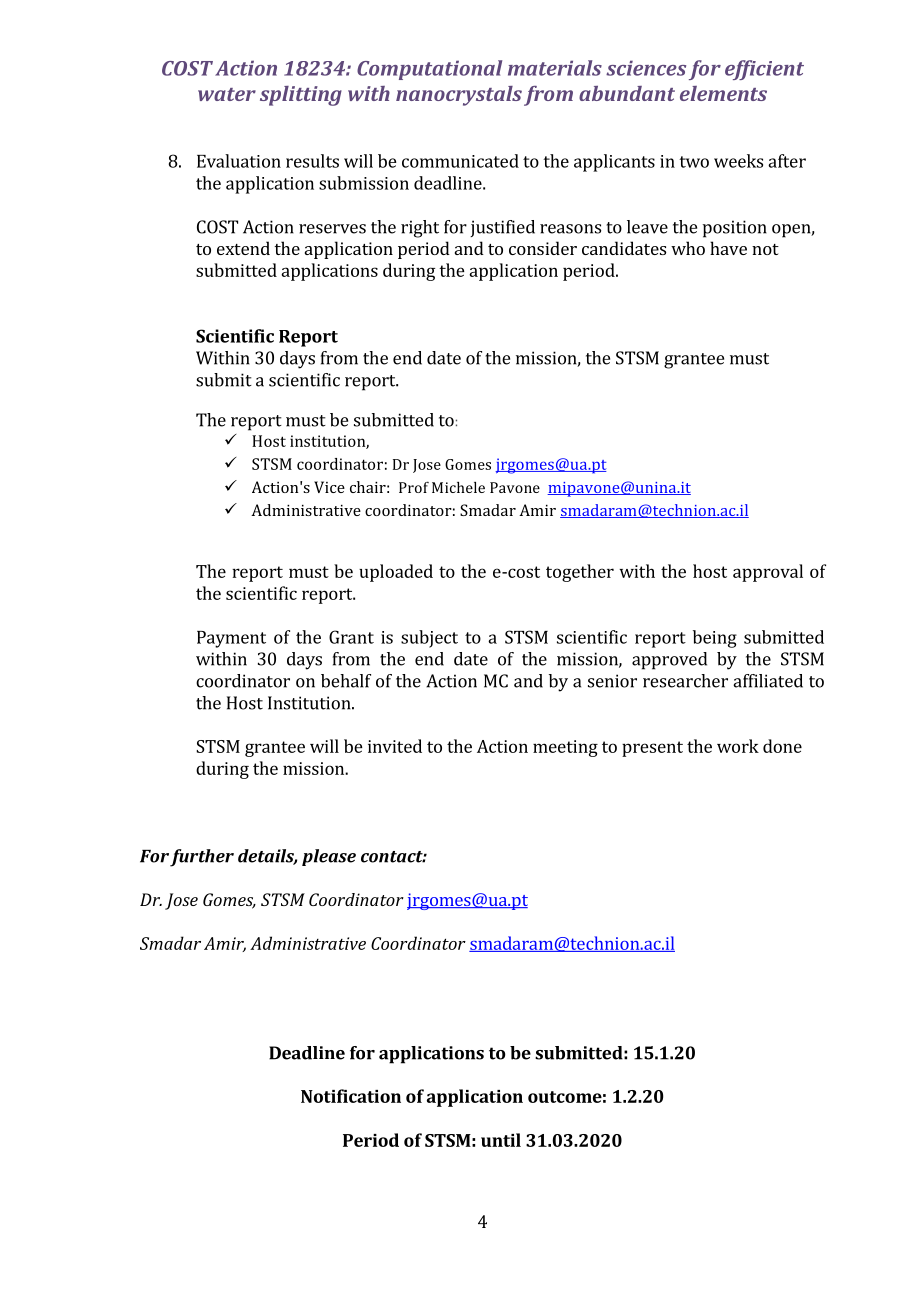  Describe the element at coordinates (715, 639) in the screenshot. I see `being` at that location.
